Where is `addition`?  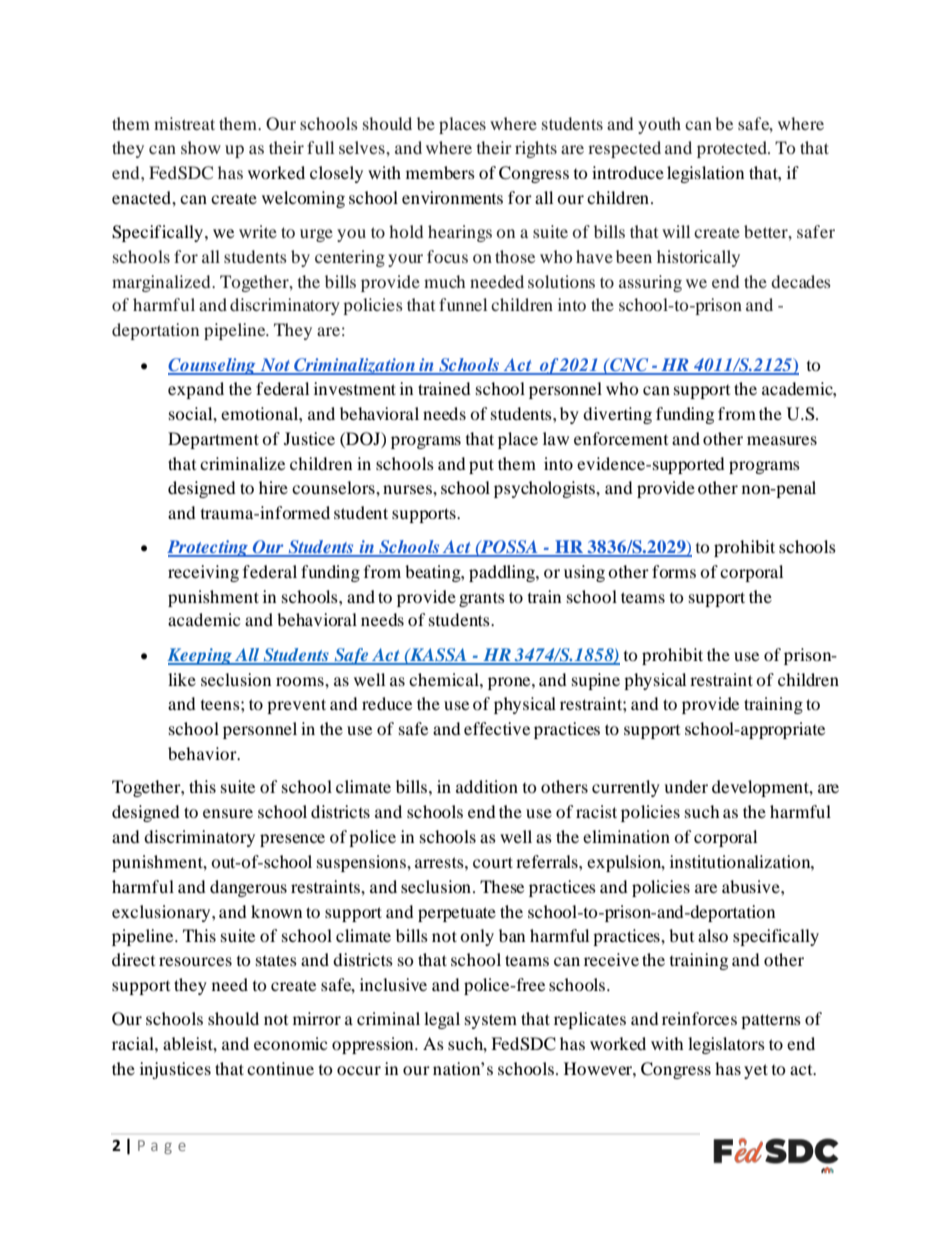 addition is located at coordinates (487, 786).
